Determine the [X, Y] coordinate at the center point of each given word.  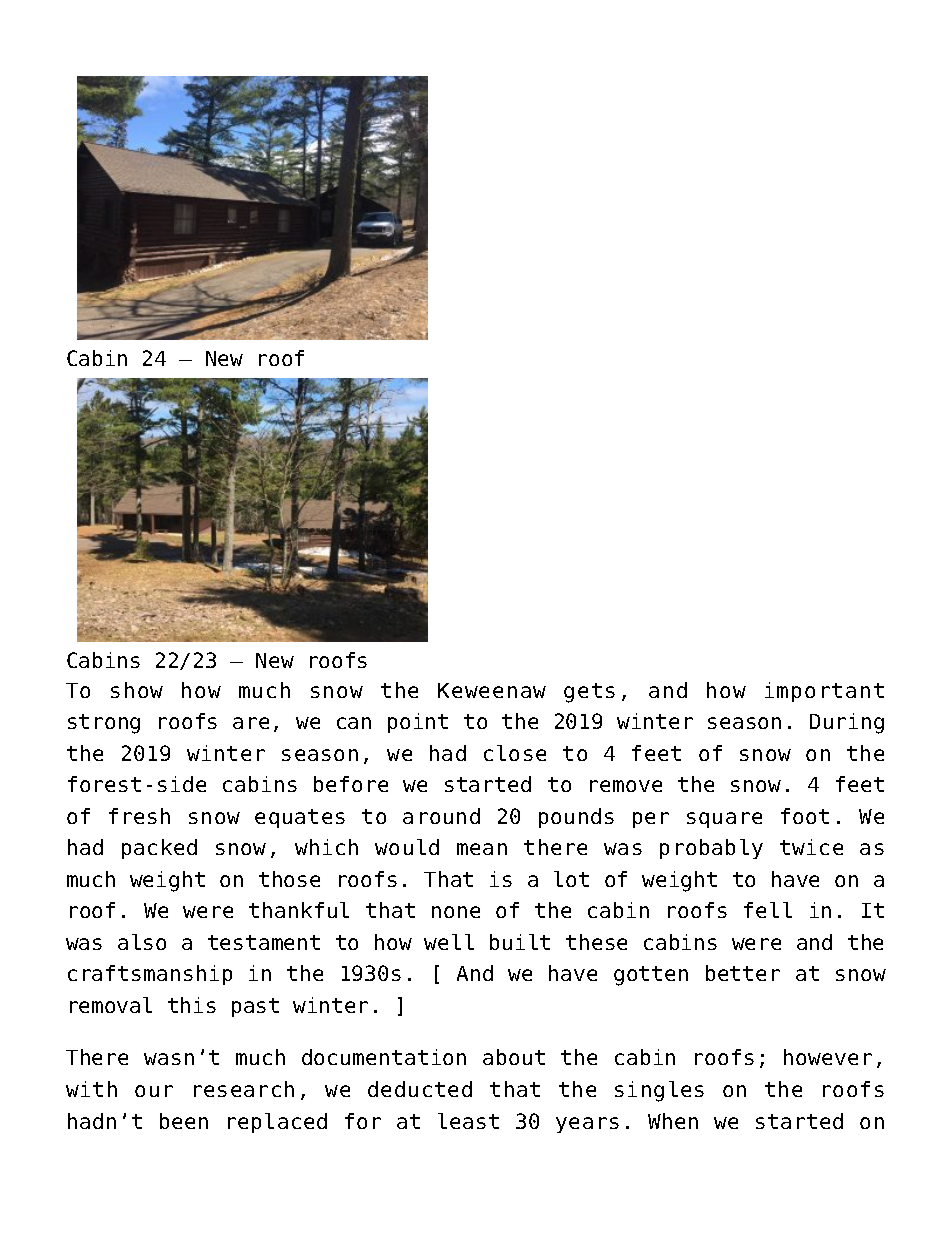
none [456, 912]
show [137, 690]
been [184, 1121]
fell [768, 910]
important [824, 692]
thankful [299, 910]
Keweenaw [492, 690]
